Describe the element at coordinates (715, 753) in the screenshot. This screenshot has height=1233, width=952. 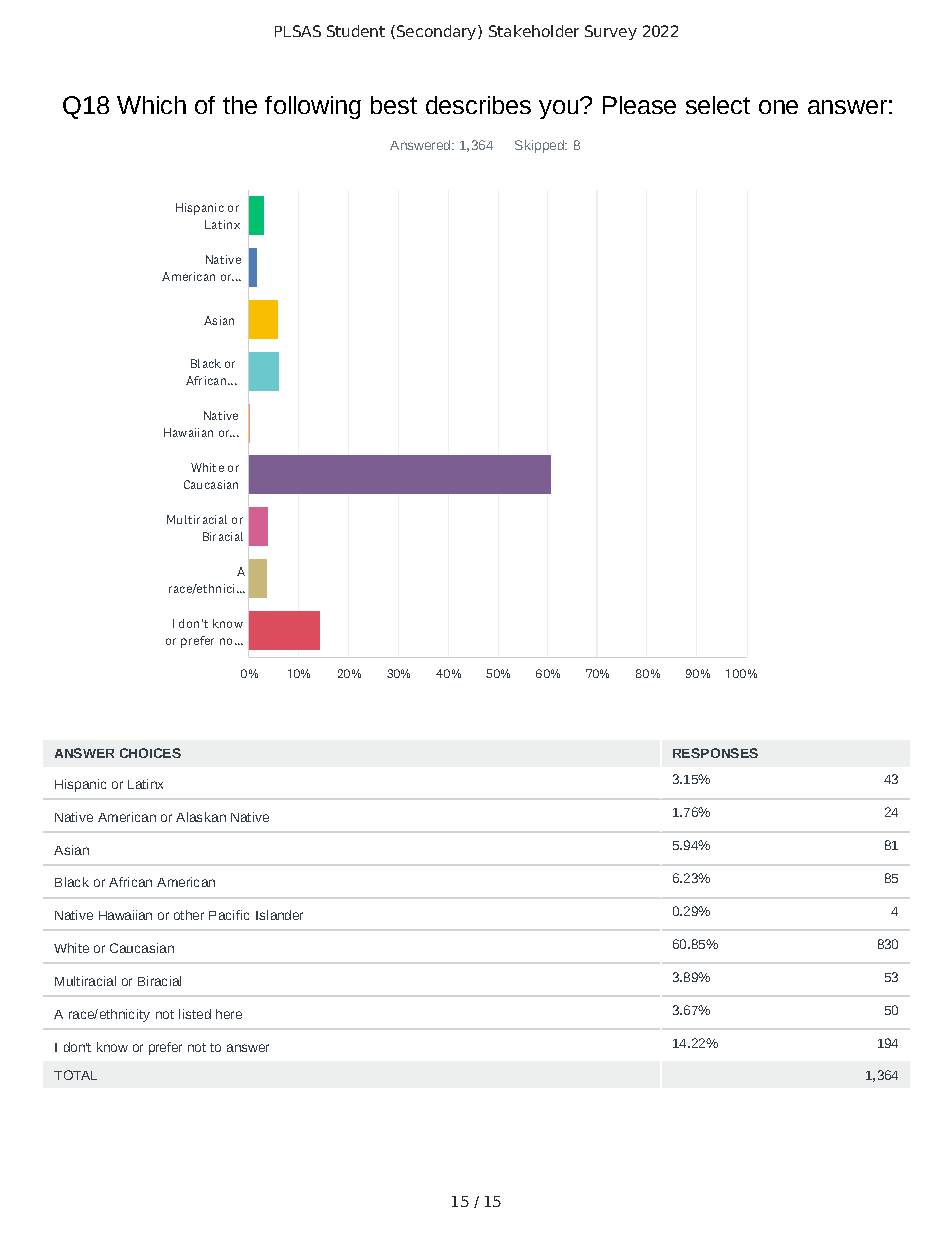
I see `RESPONSES` at that location.
